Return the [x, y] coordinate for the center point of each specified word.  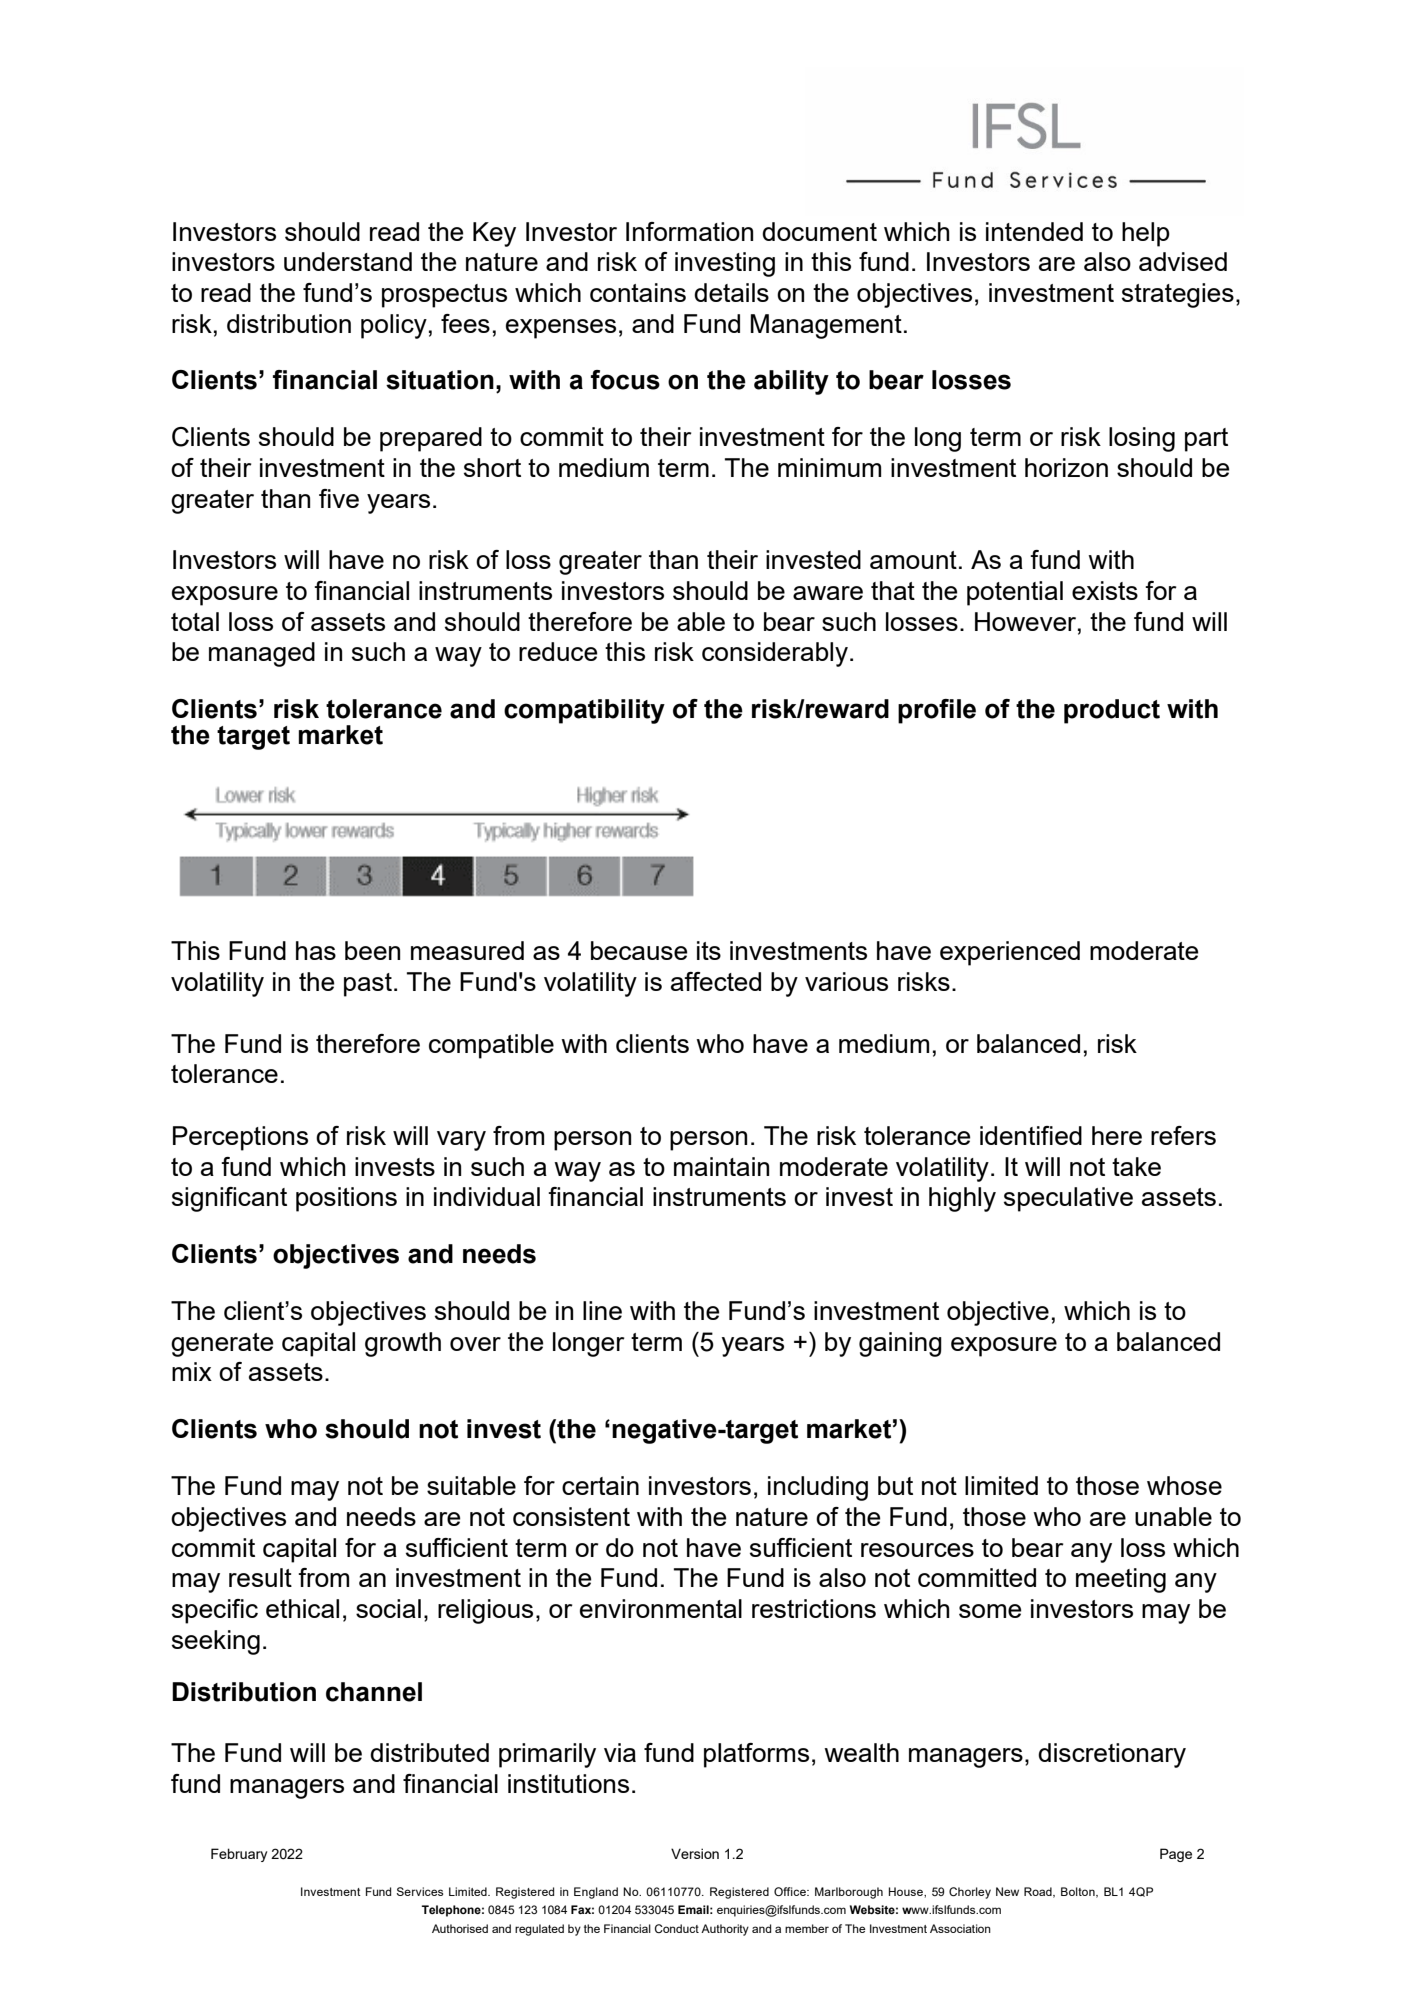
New [1007, 1891]
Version [695, 1853]
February [239, 1855]
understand [348, 261]
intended [1034, 231]
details [731, 292]
